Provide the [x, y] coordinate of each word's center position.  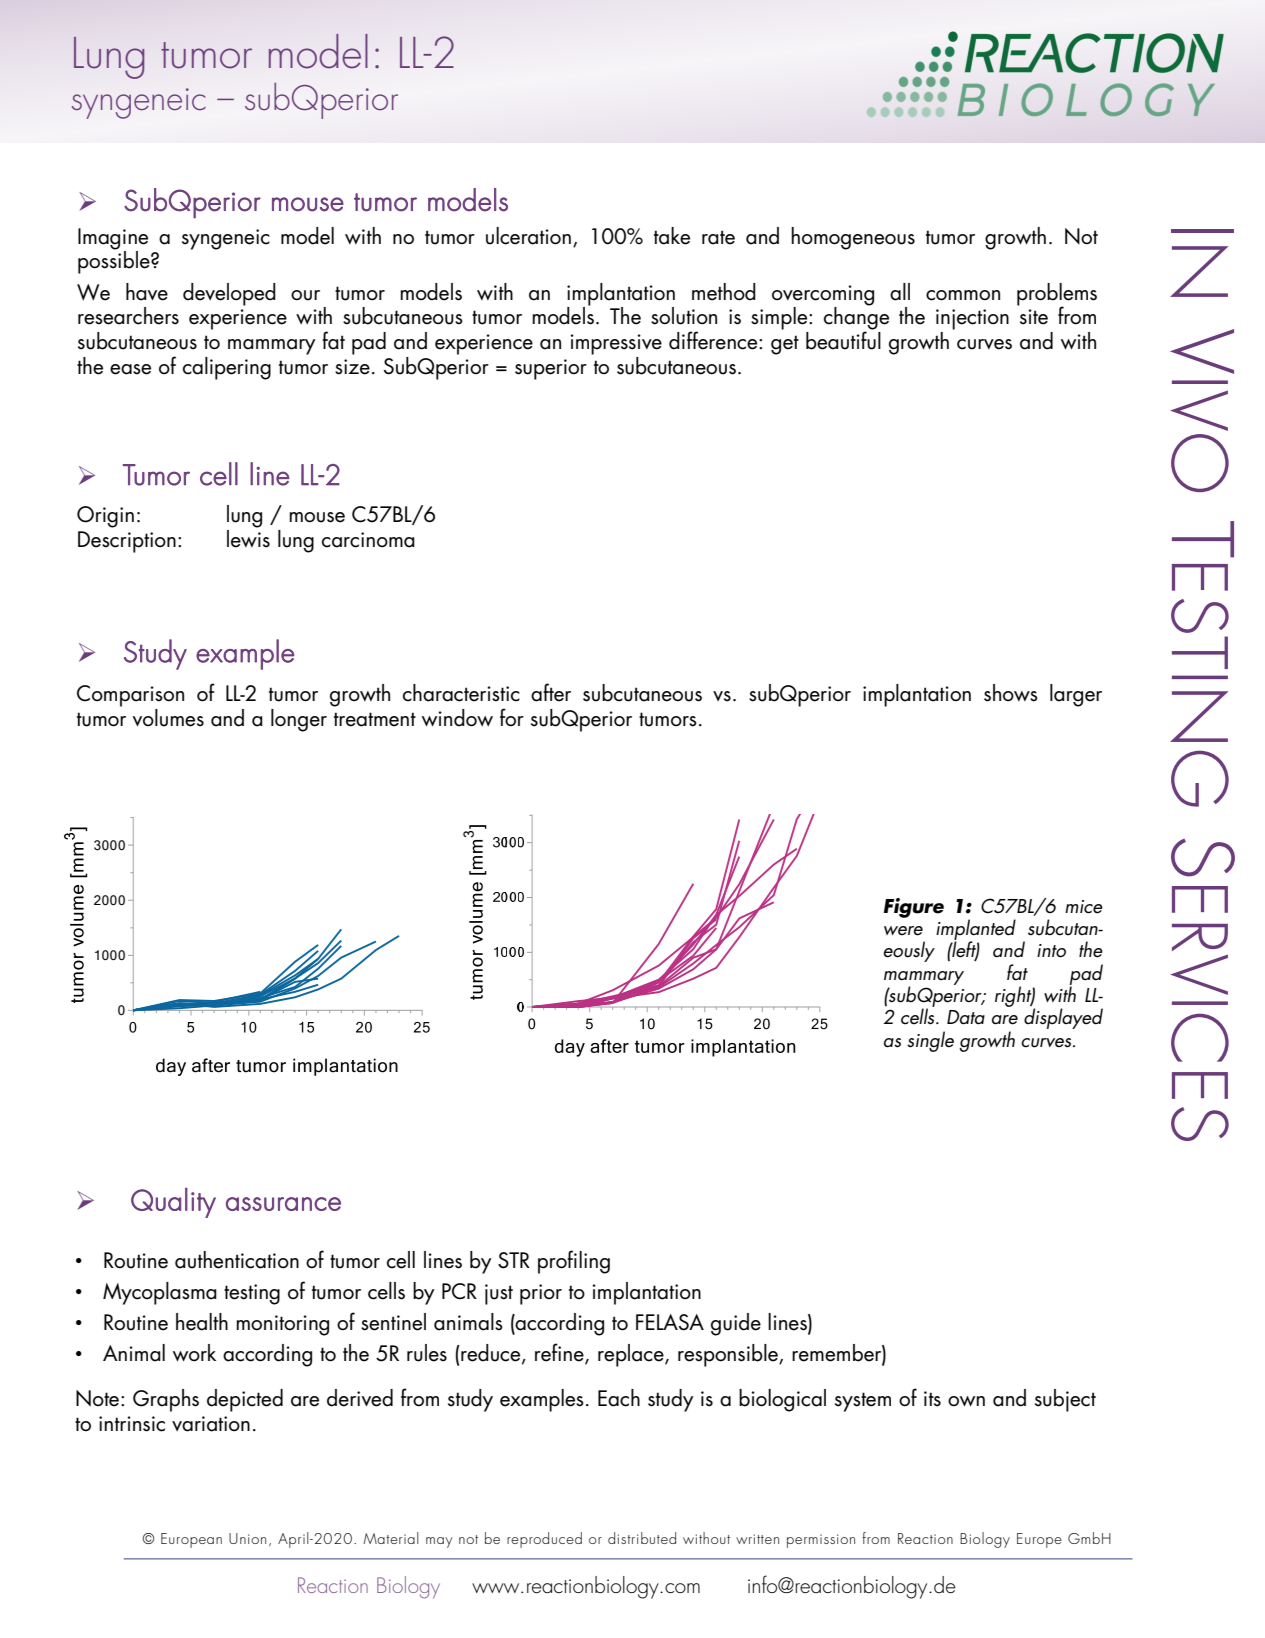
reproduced [544, 1540]
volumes [168, 718]
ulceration [528, 236]
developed [229, 294]
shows [1011, 693]
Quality [173, 1202]
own [966, 1401]
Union [247, 1538]
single [930, 1041]
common [963, 295]
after [551, 692]
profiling [574, 1262]
